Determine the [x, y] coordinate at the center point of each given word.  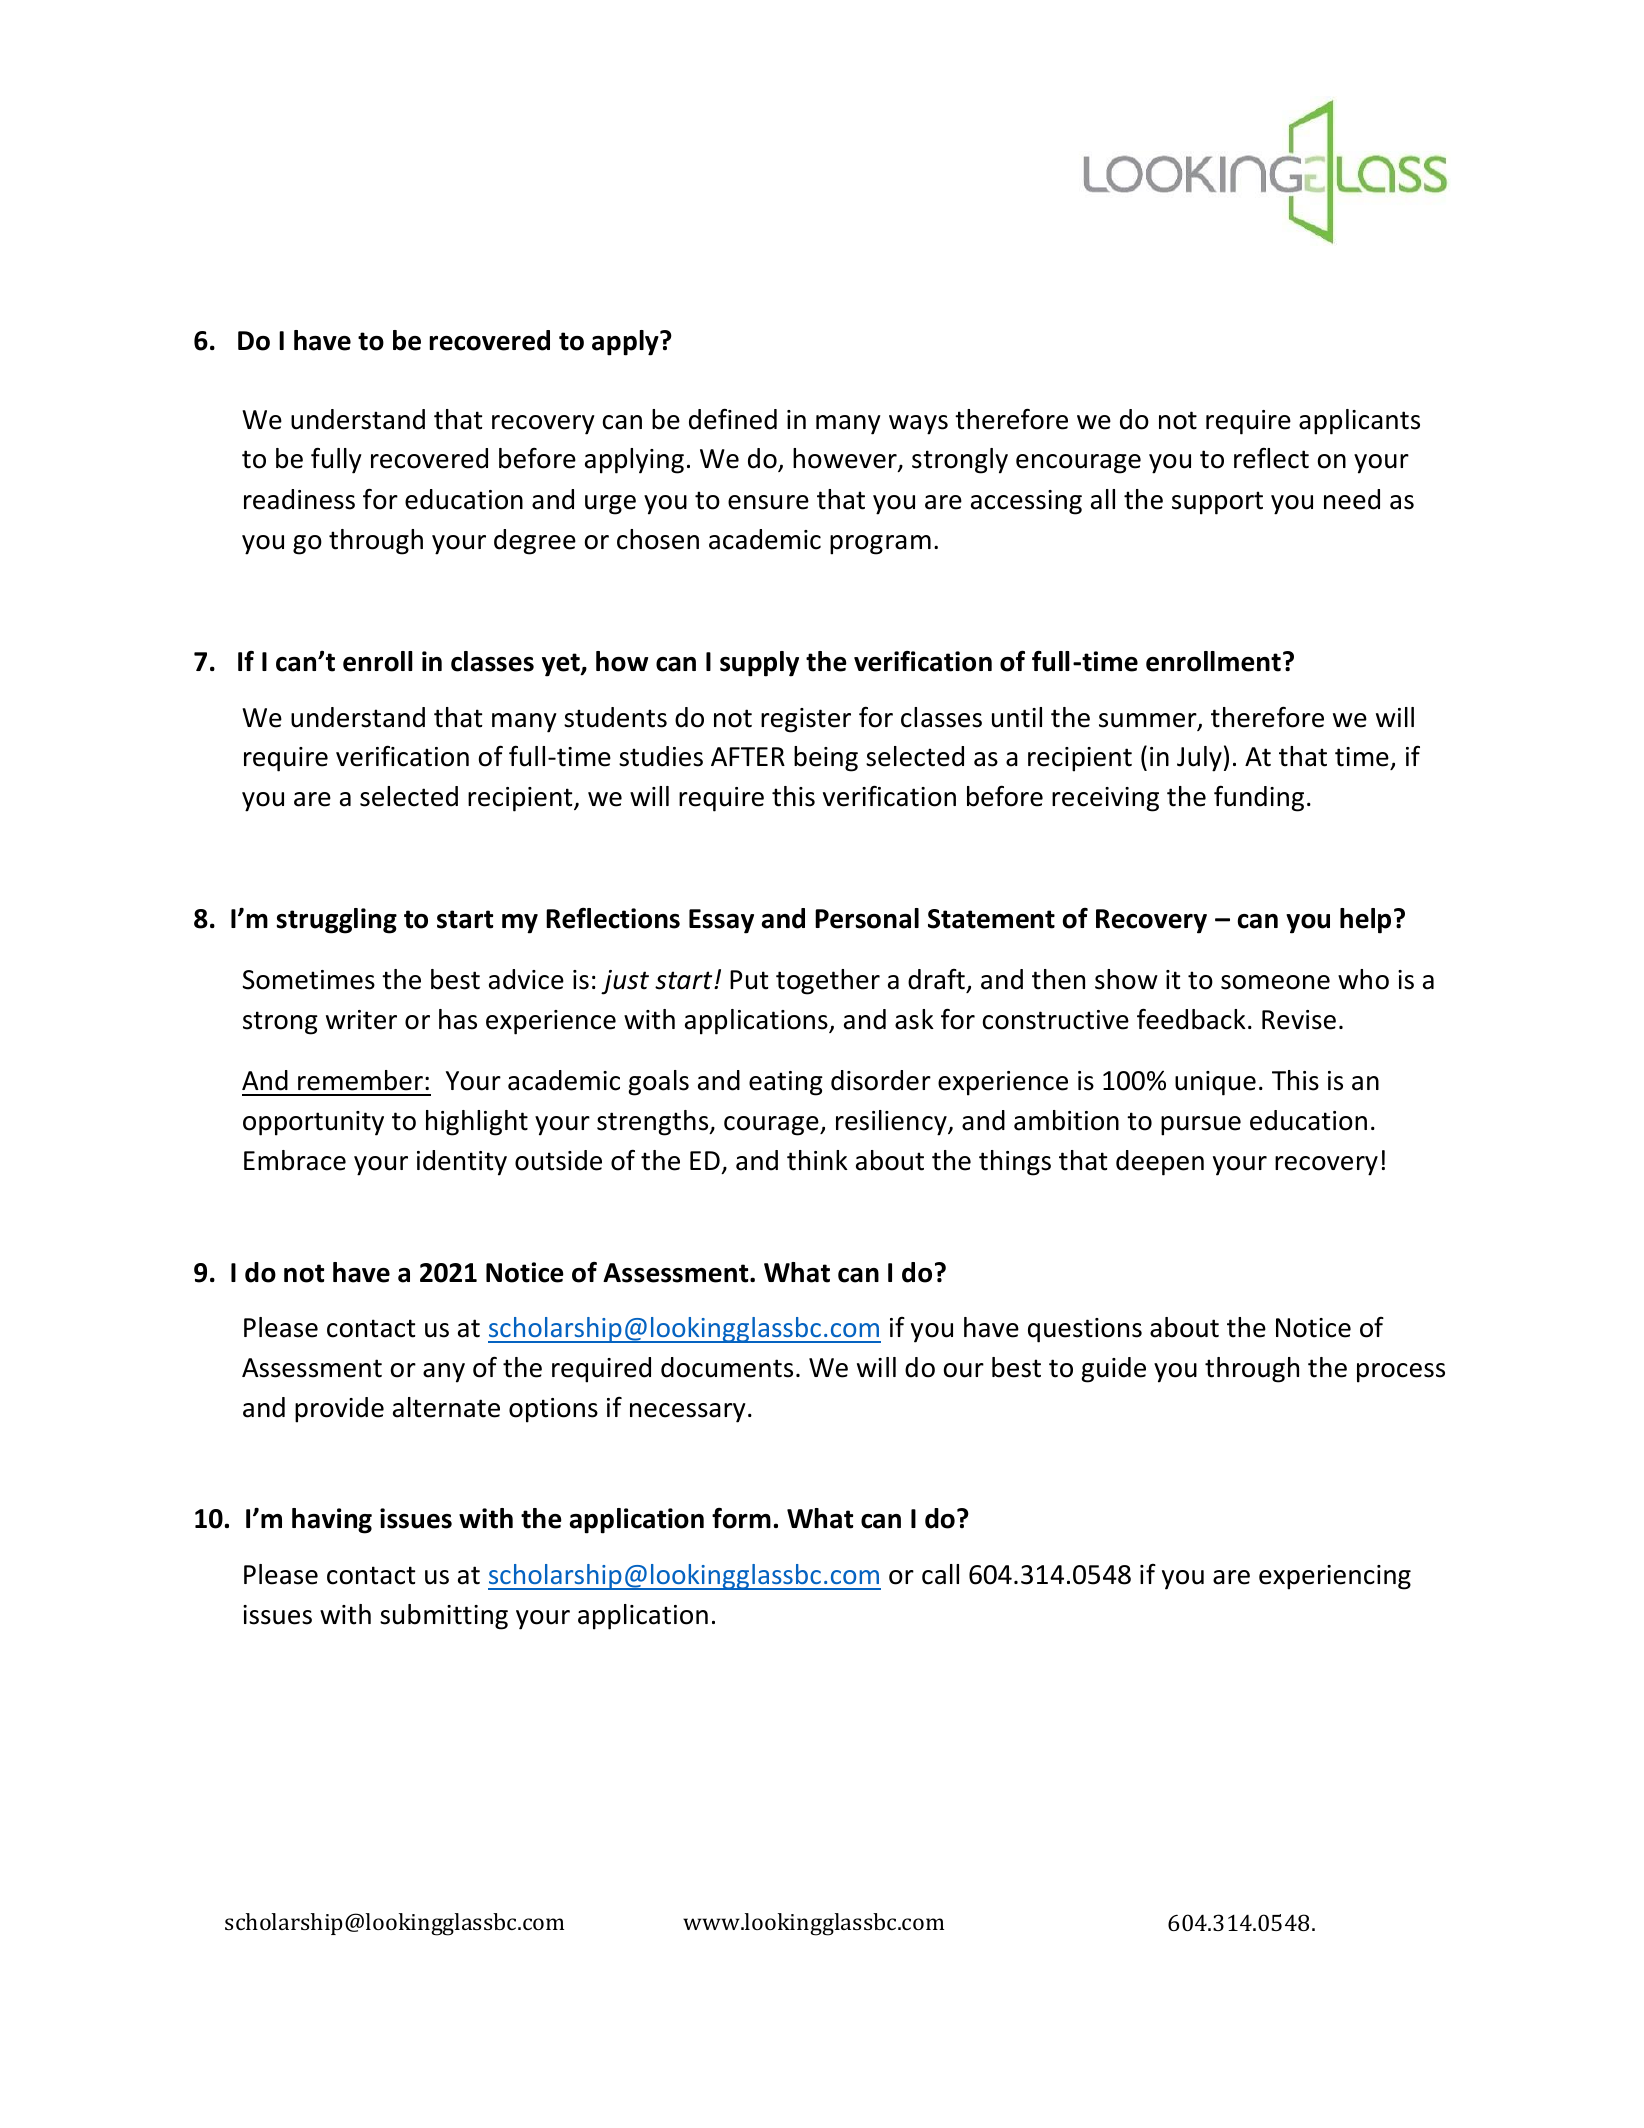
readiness [299, 499]
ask [914, 1019]
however [846, 460]
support [1217, 503]
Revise [1299, 1020]
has [458, 1019]
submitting [444, 1617]
